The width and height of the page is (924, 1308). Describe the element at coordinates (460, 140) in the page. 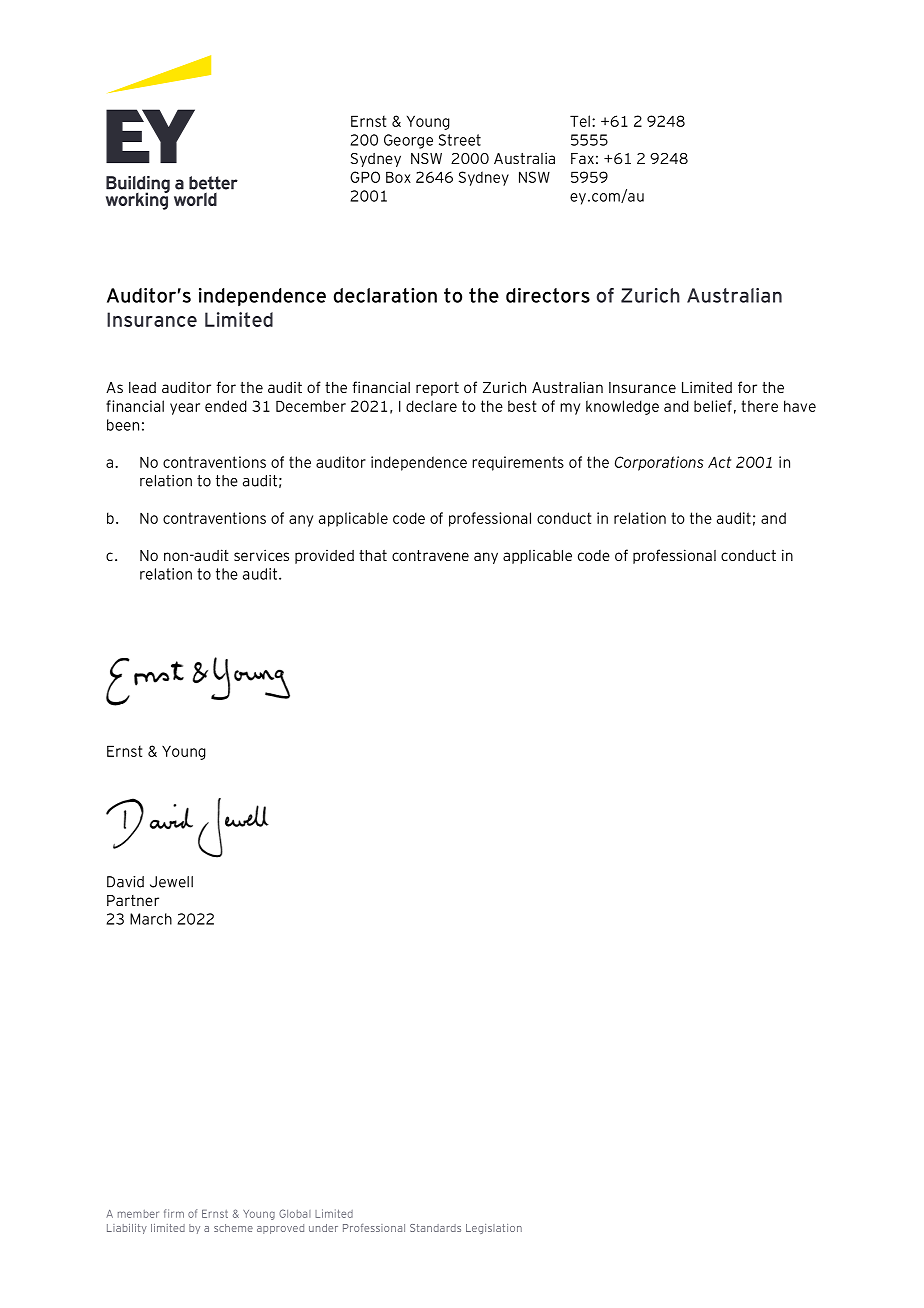

I see `Street` at that location.
